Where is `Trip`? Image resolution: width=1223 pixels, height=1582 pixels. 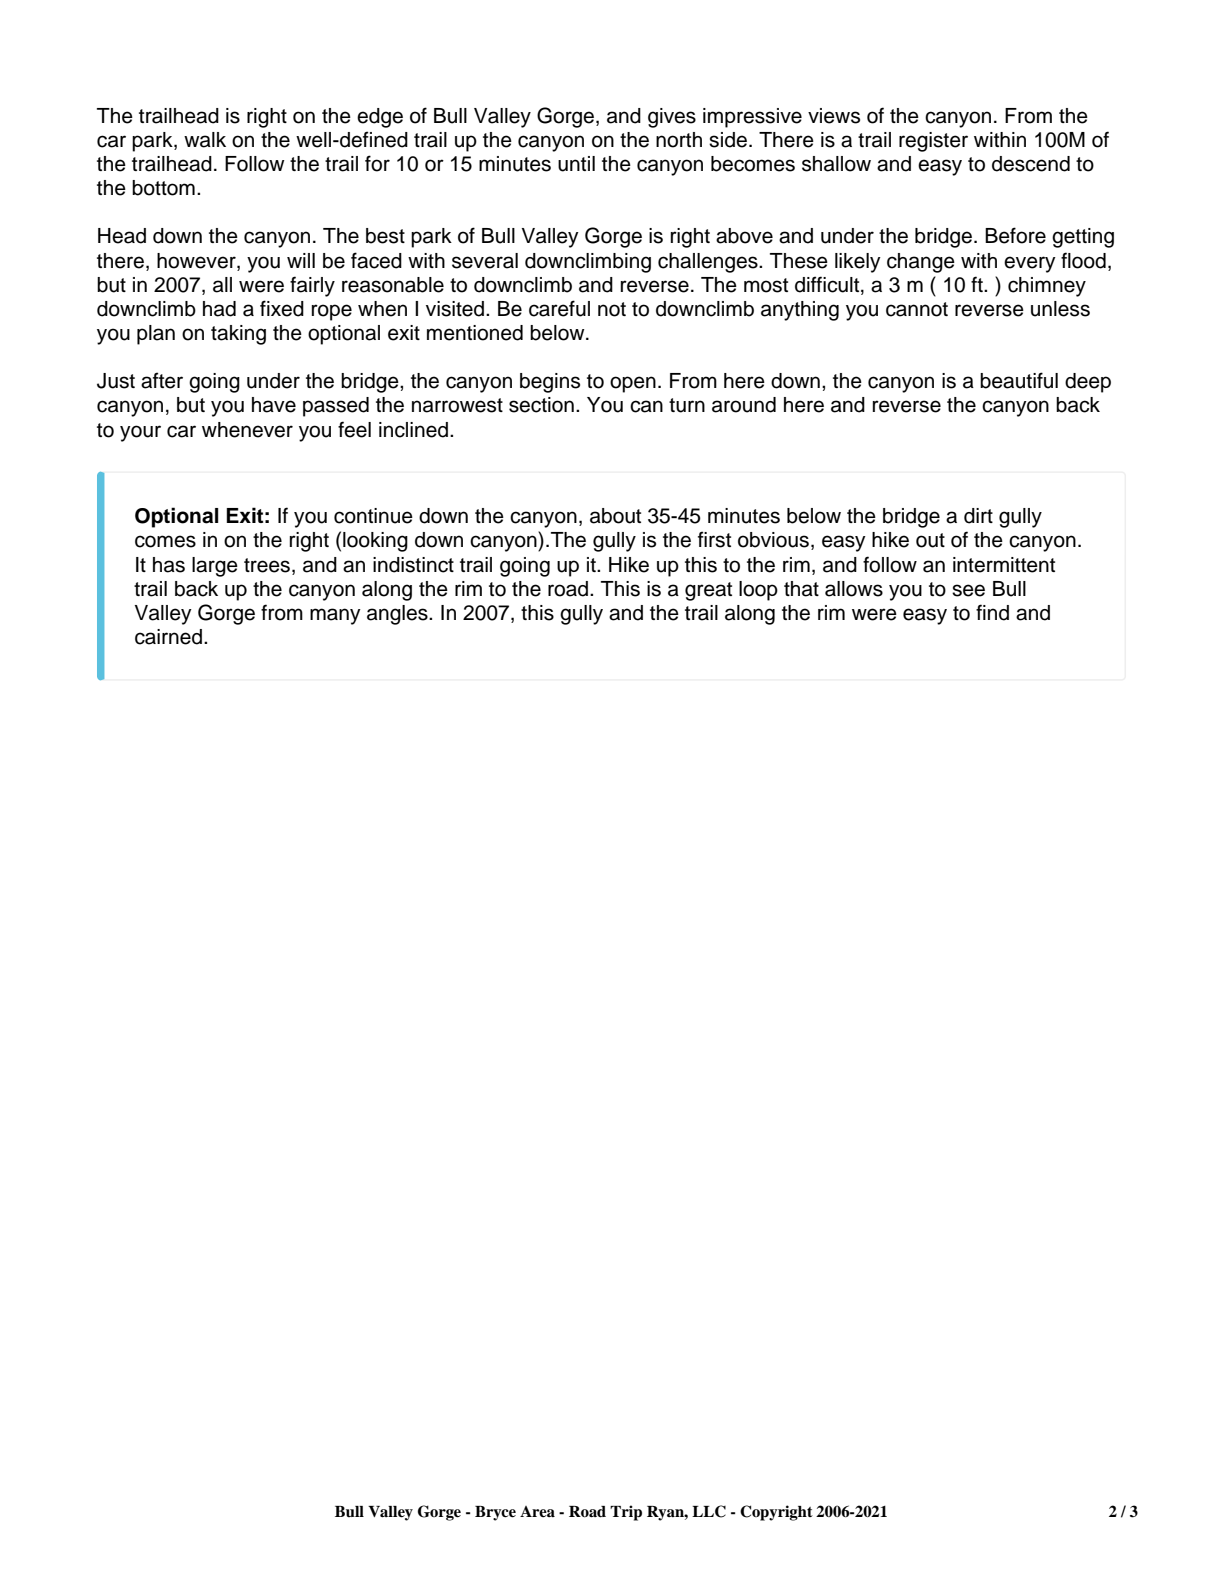
Trip is located at coordinates (626, 1513).
